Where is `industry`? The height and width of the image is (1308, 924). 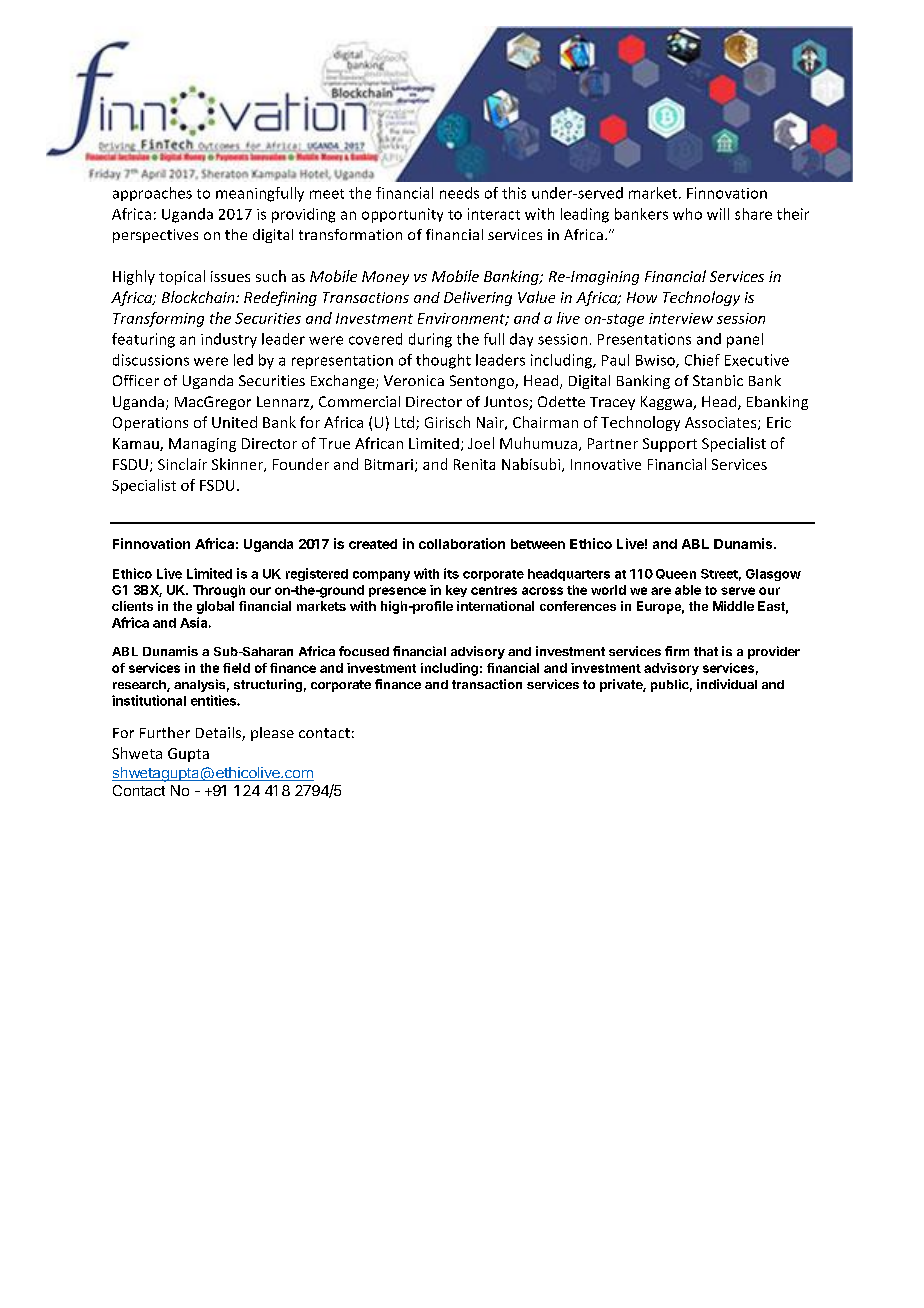
industry is located at coordinates (229, 340).
